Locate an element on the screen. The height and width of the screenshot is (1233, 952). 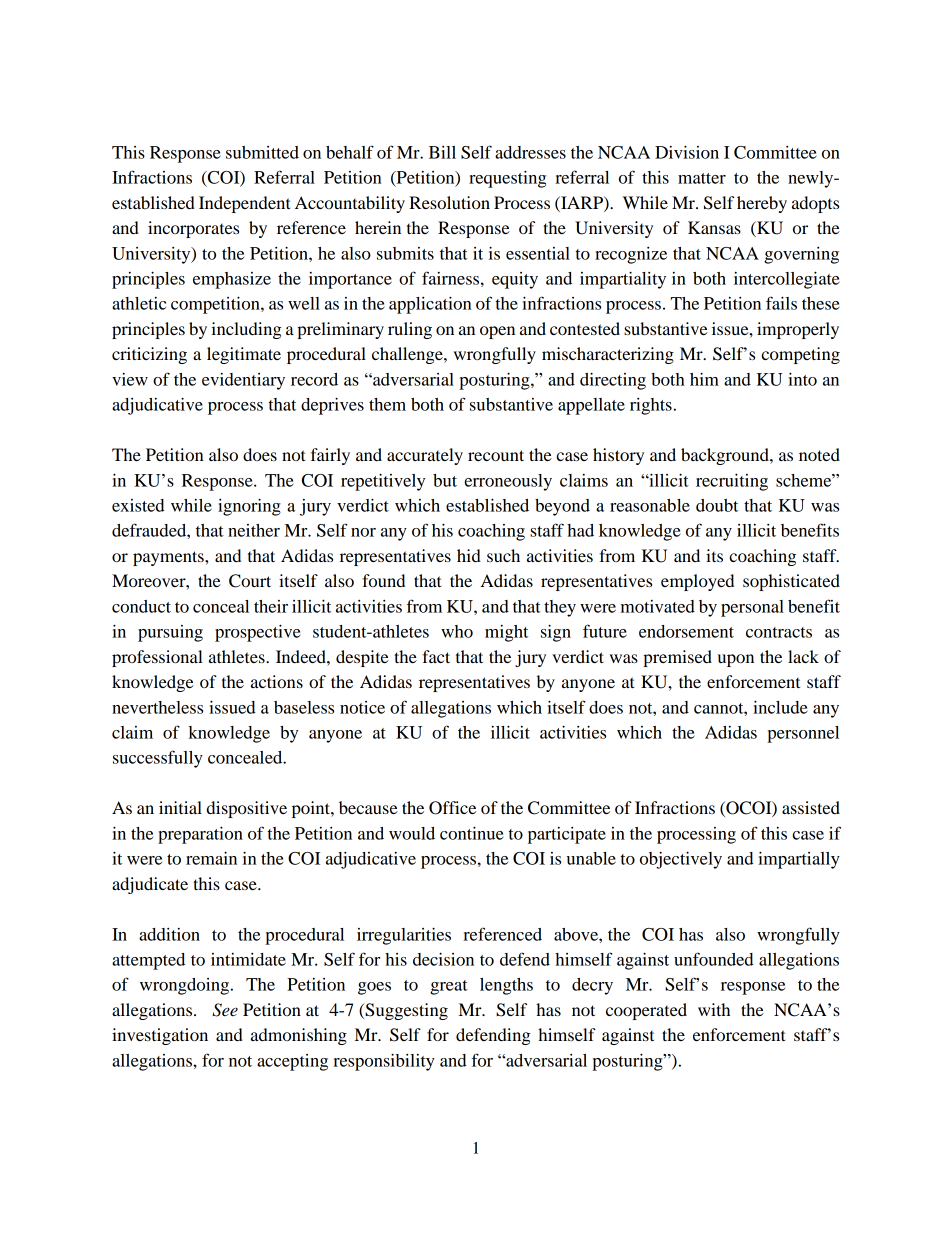
background is located at coordinates (726, 456).
